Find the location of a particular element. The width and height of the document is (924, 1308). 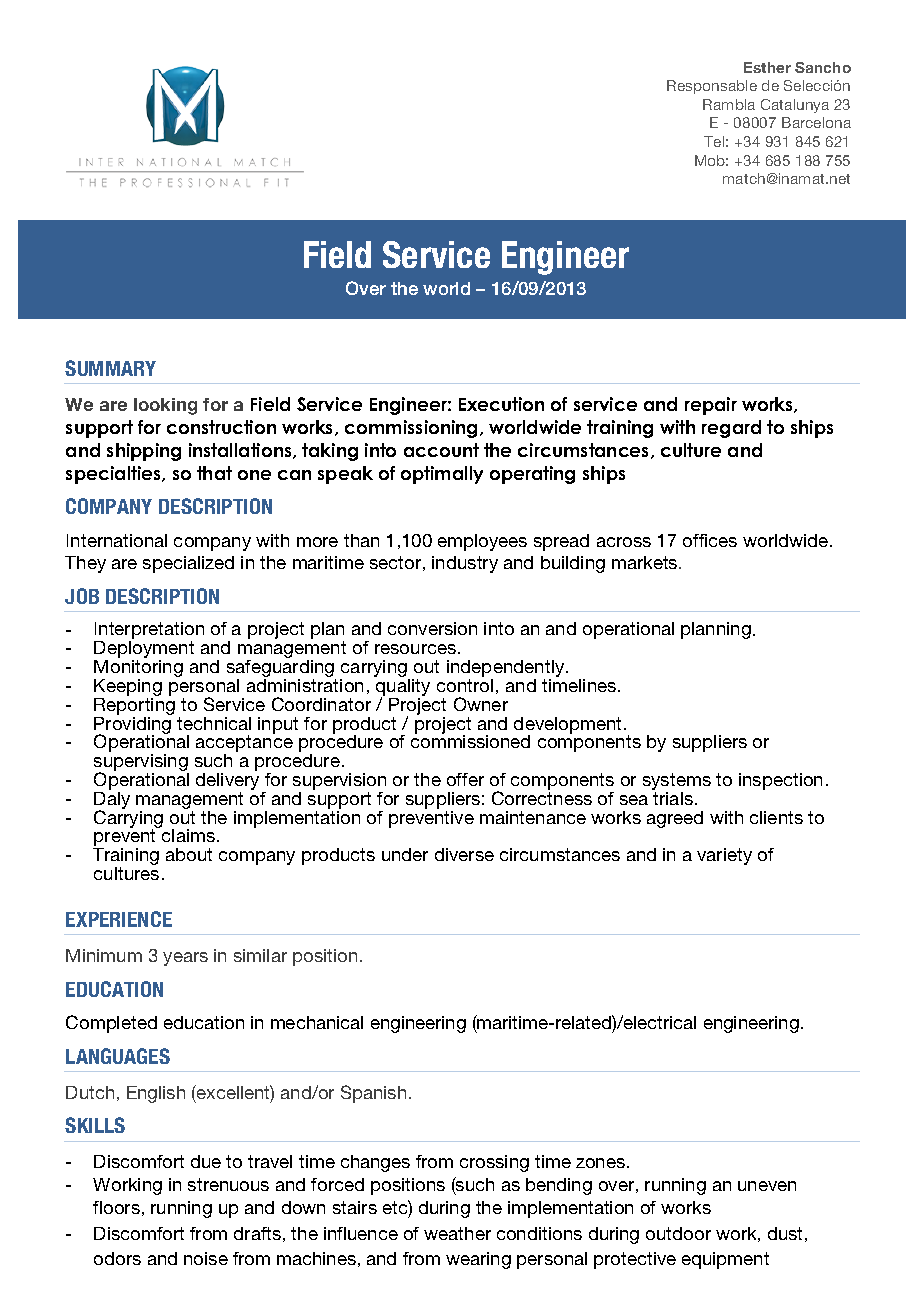

noise is located at coordinates (206, 1258).
